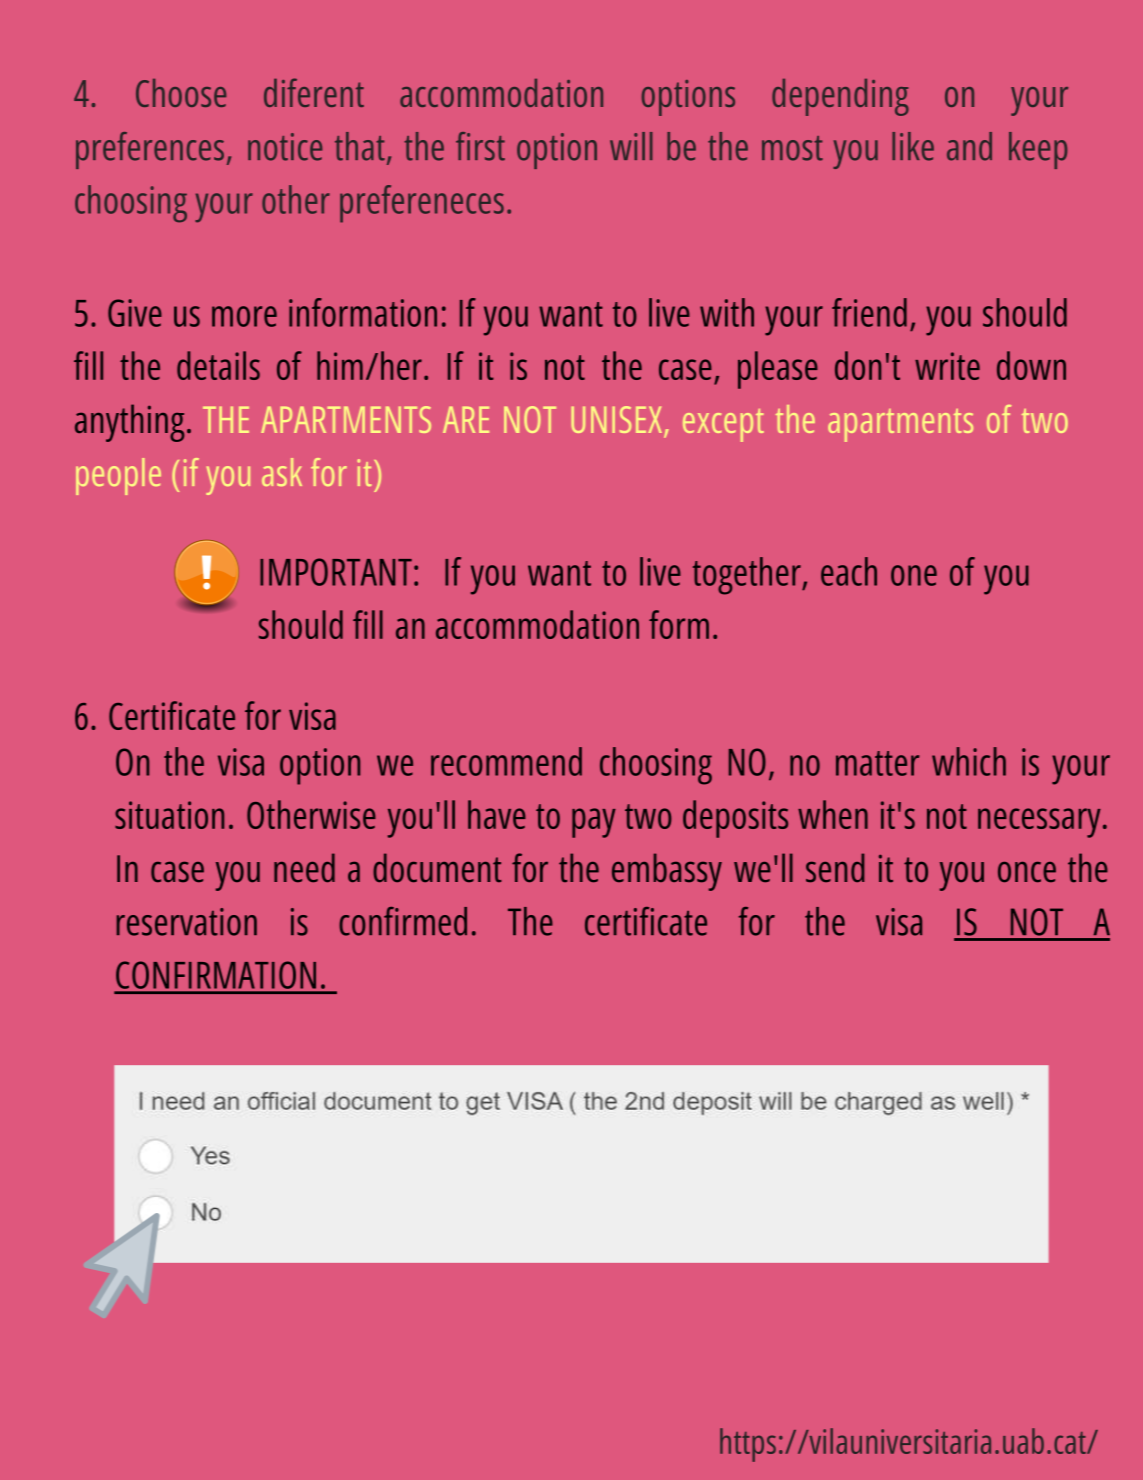  I want to click on with, so click(727, 312).
